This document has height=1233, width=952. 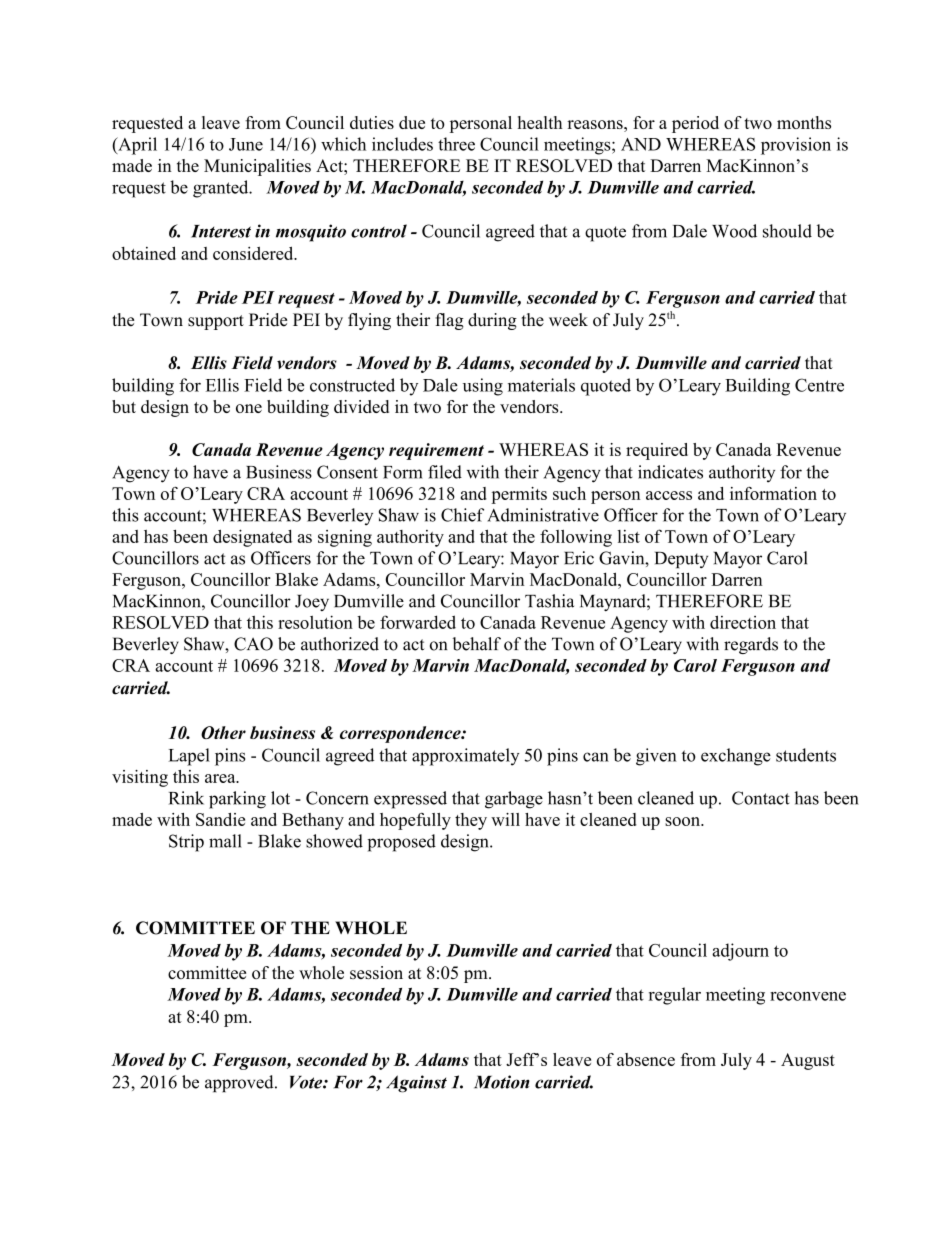 I want to click on they, so click(x=471, y=821).
